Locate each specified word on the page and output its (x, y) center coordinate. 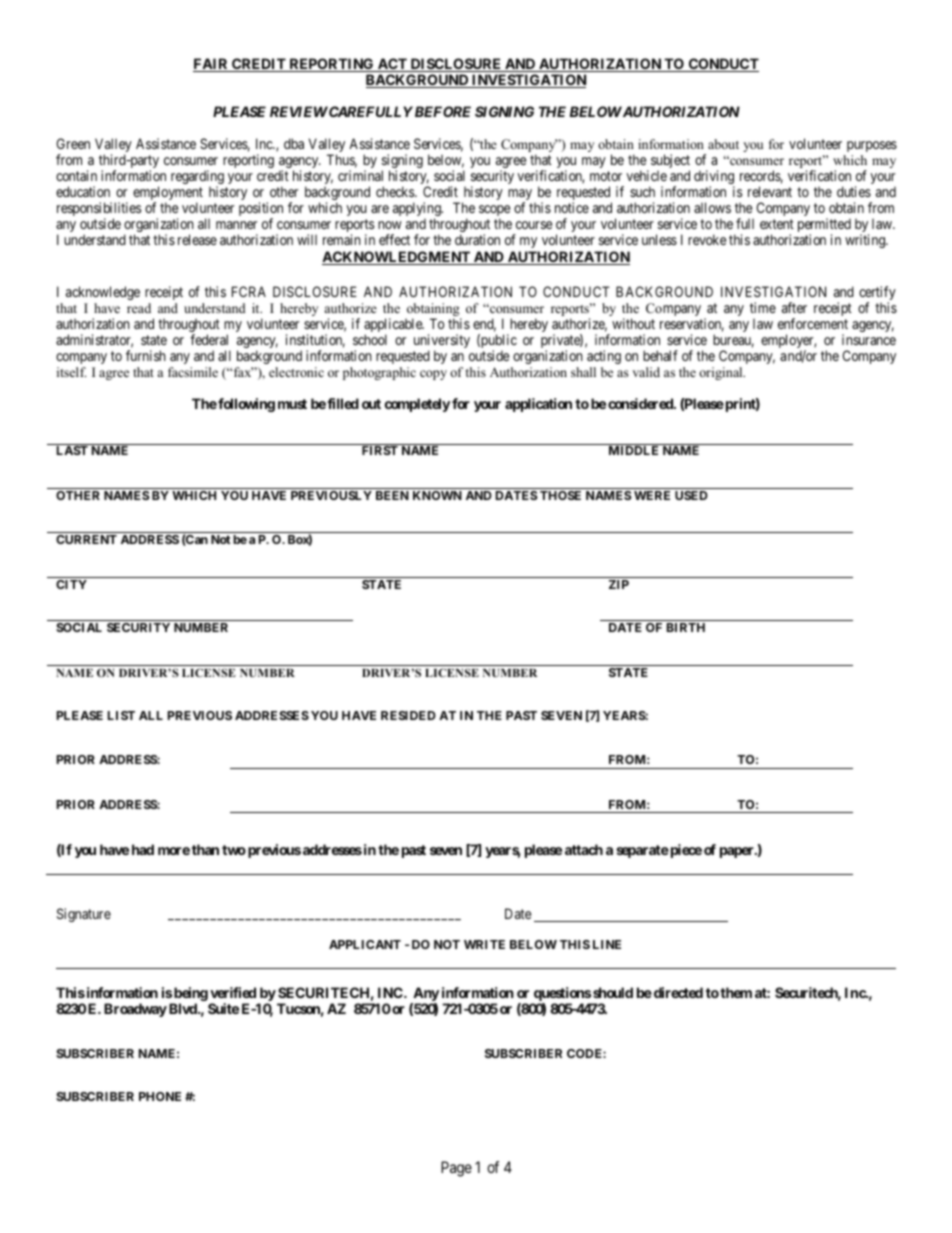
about (723, 144)
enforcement (813, 323)
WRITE (484, 944)
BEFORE (443, 111)
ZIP (619, 584)
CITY (71, 584)
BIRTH (686, 627)
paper (738, 852)
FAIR (212, 65)
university (442, 342)
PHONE (160, 1096)
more (174, 851)
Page (456, 1169)
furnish (146, 355)
